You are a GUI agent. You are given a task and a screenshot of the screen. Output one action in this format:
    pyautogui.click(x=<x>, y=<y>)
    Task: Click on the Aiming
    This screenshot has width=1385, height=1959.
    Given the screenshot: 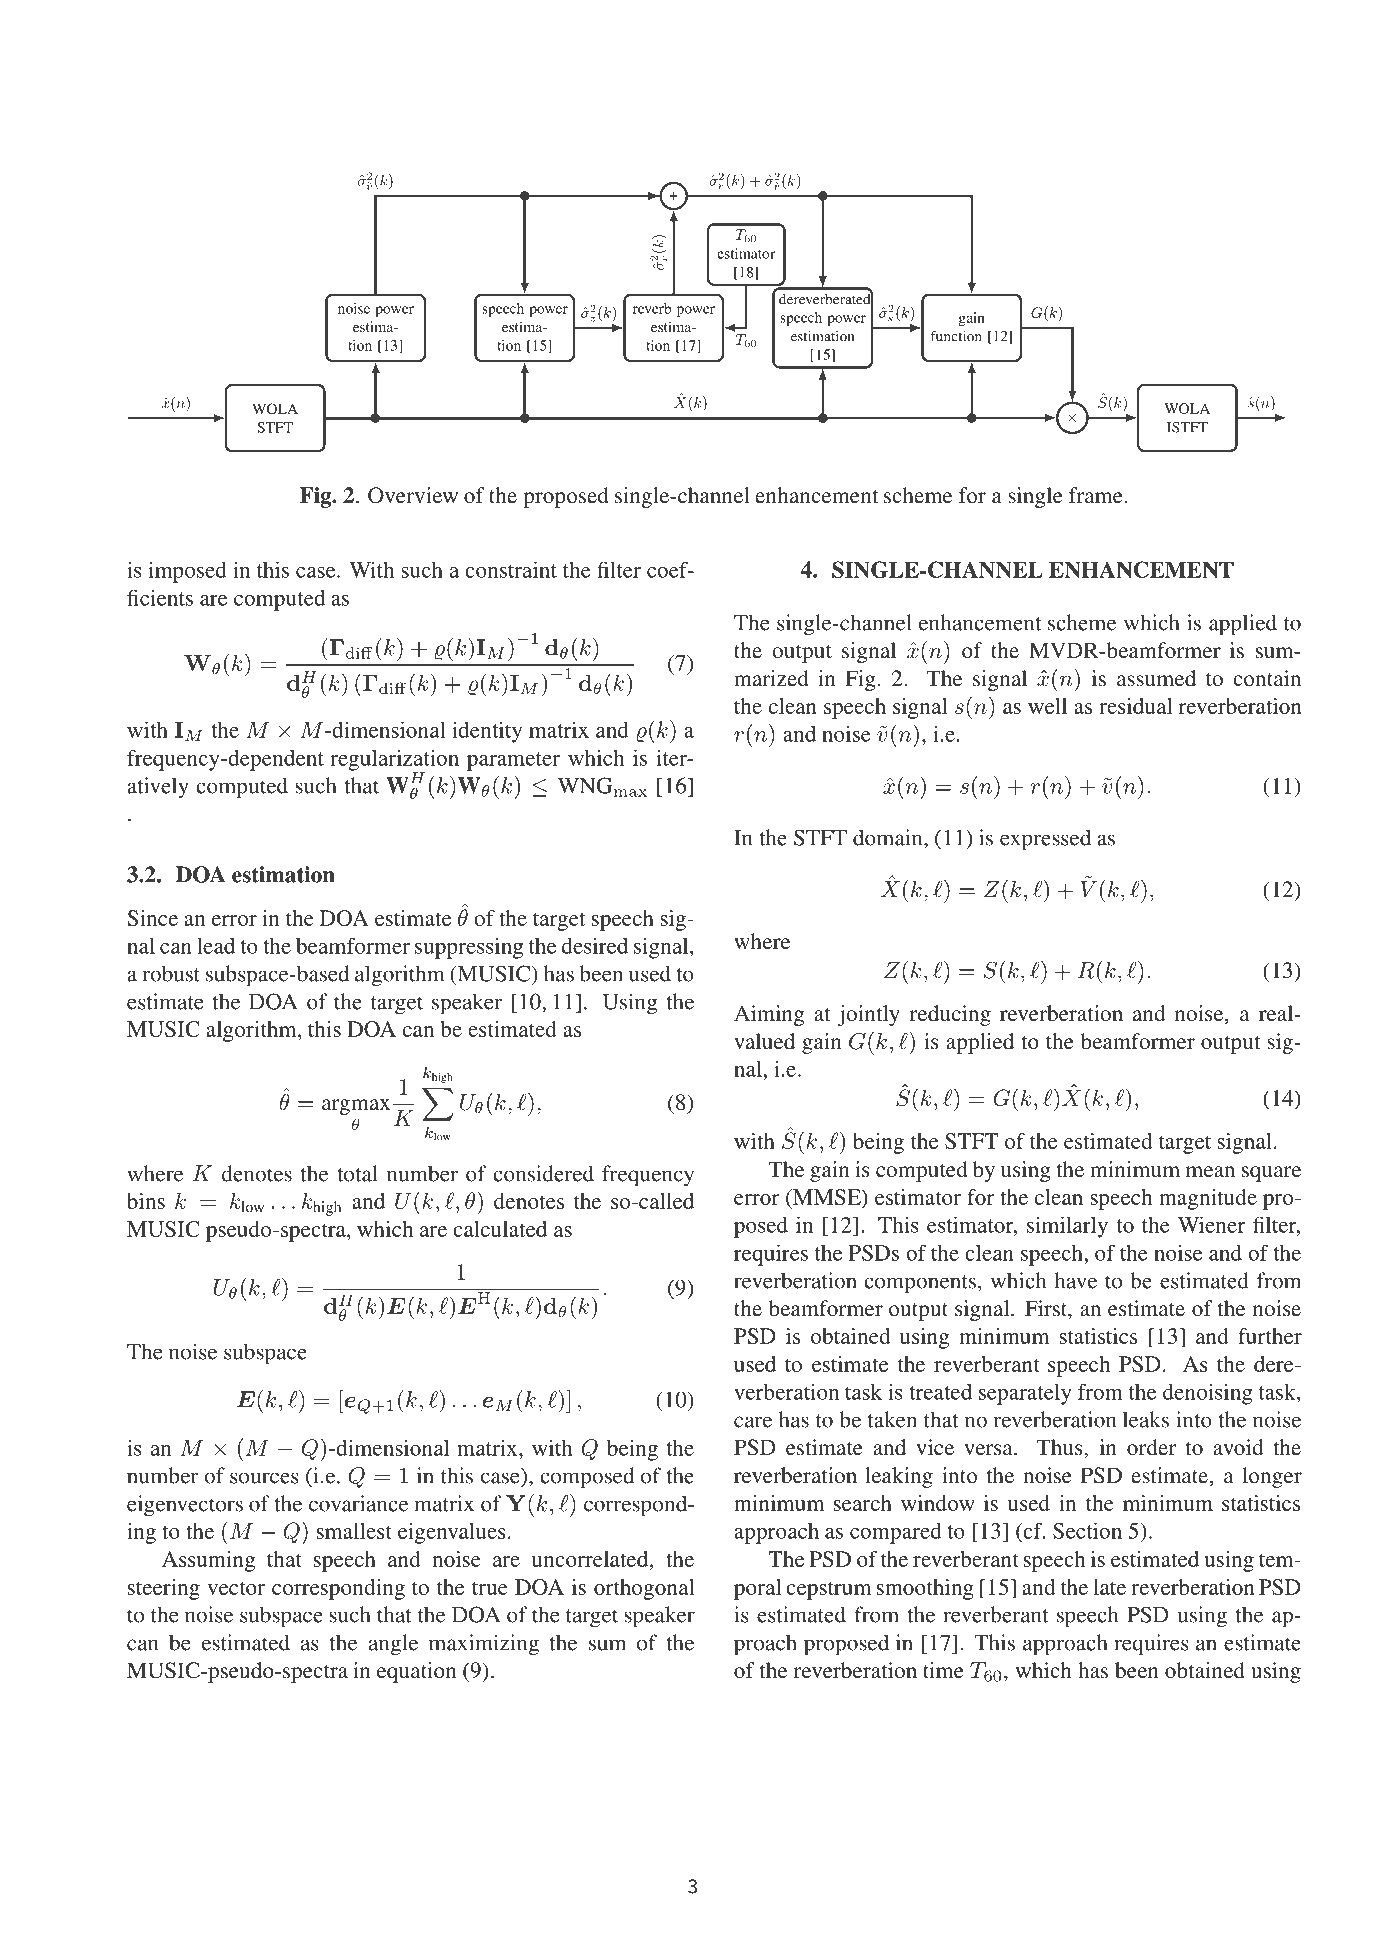 What is the action you would take?
    pyautogui.click(x=769, y=1015)
